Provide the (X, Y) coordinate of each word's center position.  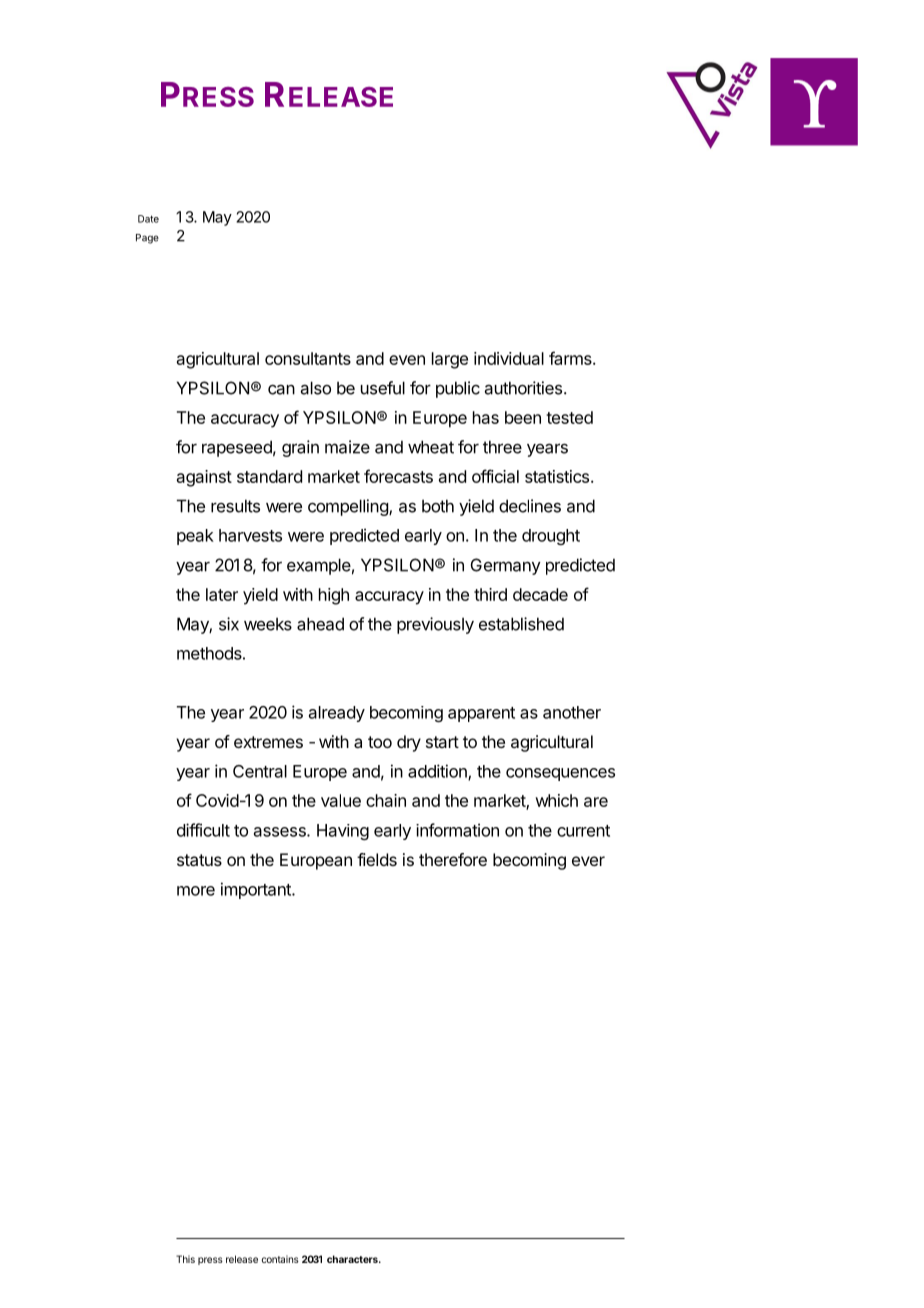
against (204, 478)
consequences (560, 774)
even (407, 360)
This (185, 1259)
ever (588, 861)
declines (530, 506)
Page (147, 239)
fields (377, 859)
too (380, 742)
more (196, 891)
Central (260, 771)
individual (509, 358)
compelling (349, 507)
